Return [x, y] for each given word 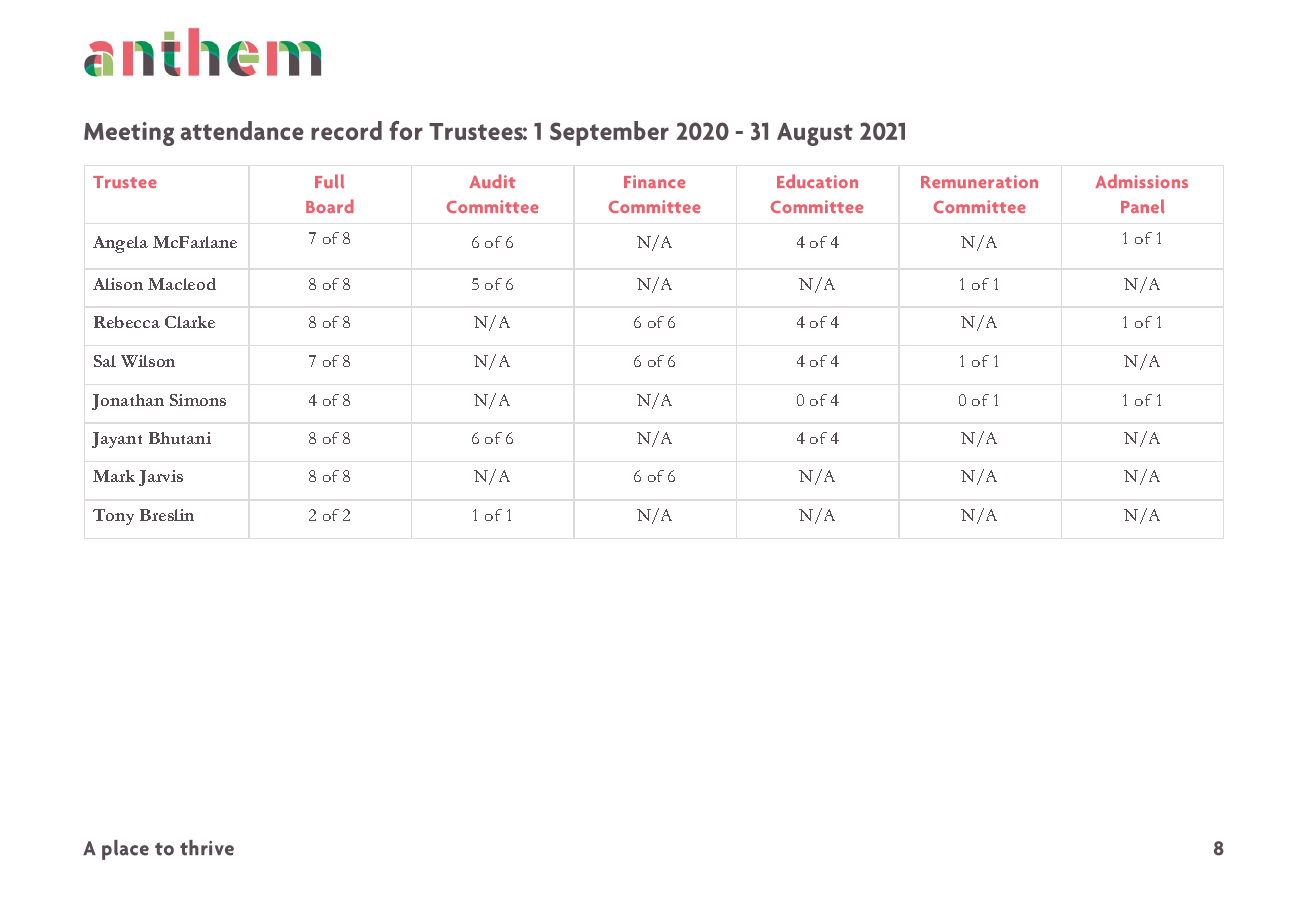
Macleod [182, 284]
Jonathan [128, 402]
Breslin [167, 515]
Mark [114, 476]
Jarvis [161, 478]
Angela [120, 244]
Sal [105, 361]
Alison [118, 284]
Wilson [148, 361]
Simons [198, 400]
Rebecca [127, 322]
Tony [113, 517]
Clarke [190, 322]
